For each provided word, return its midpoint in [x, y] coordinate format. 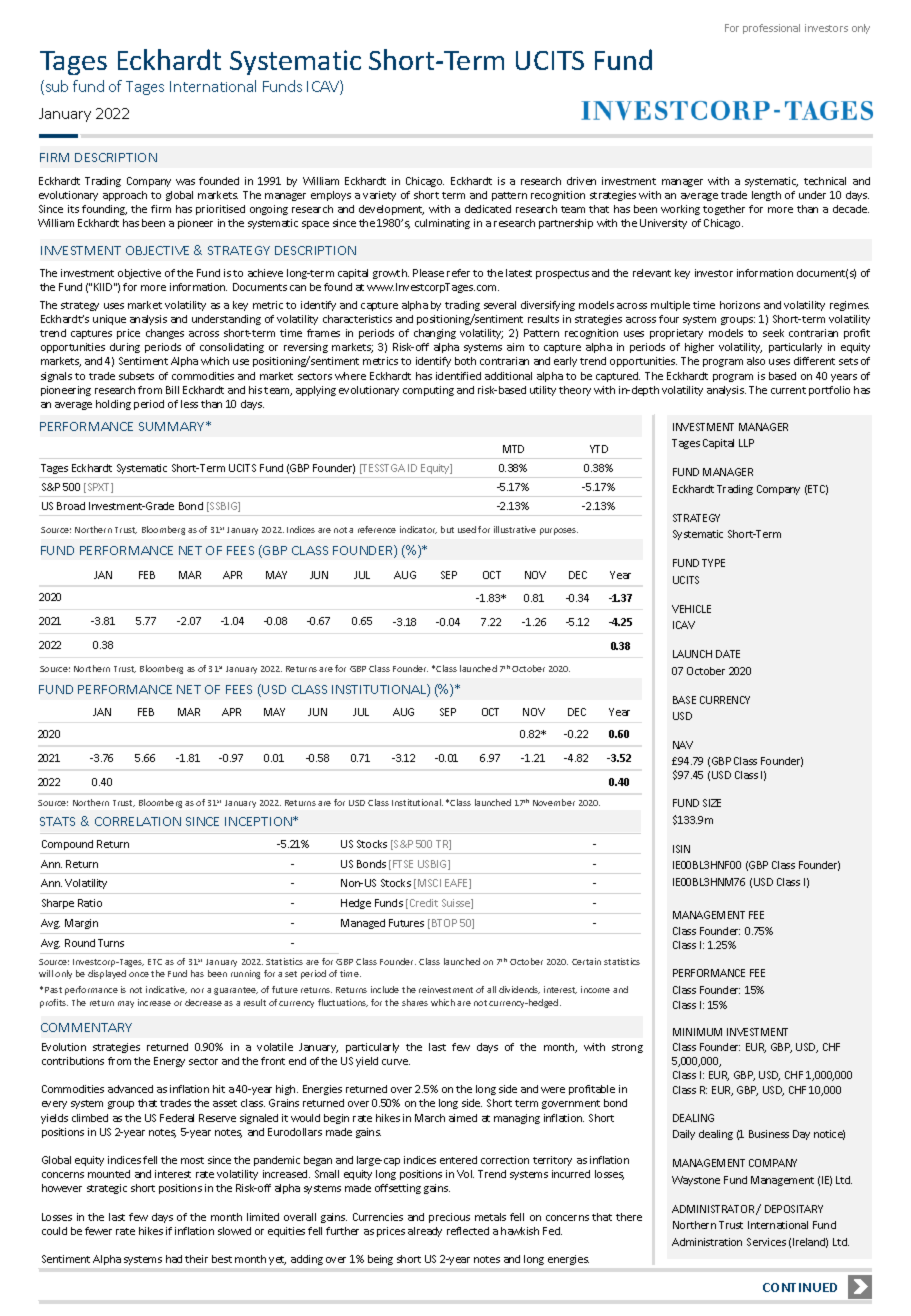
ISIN [681, 849]
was [185, 182]
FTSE [403, 864]
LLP [746, 443]
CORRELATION [138, 821]
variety [379, 196]
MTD [513, 449]
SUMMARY [173, 426]
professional [771, 29]
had [174, 1259]
